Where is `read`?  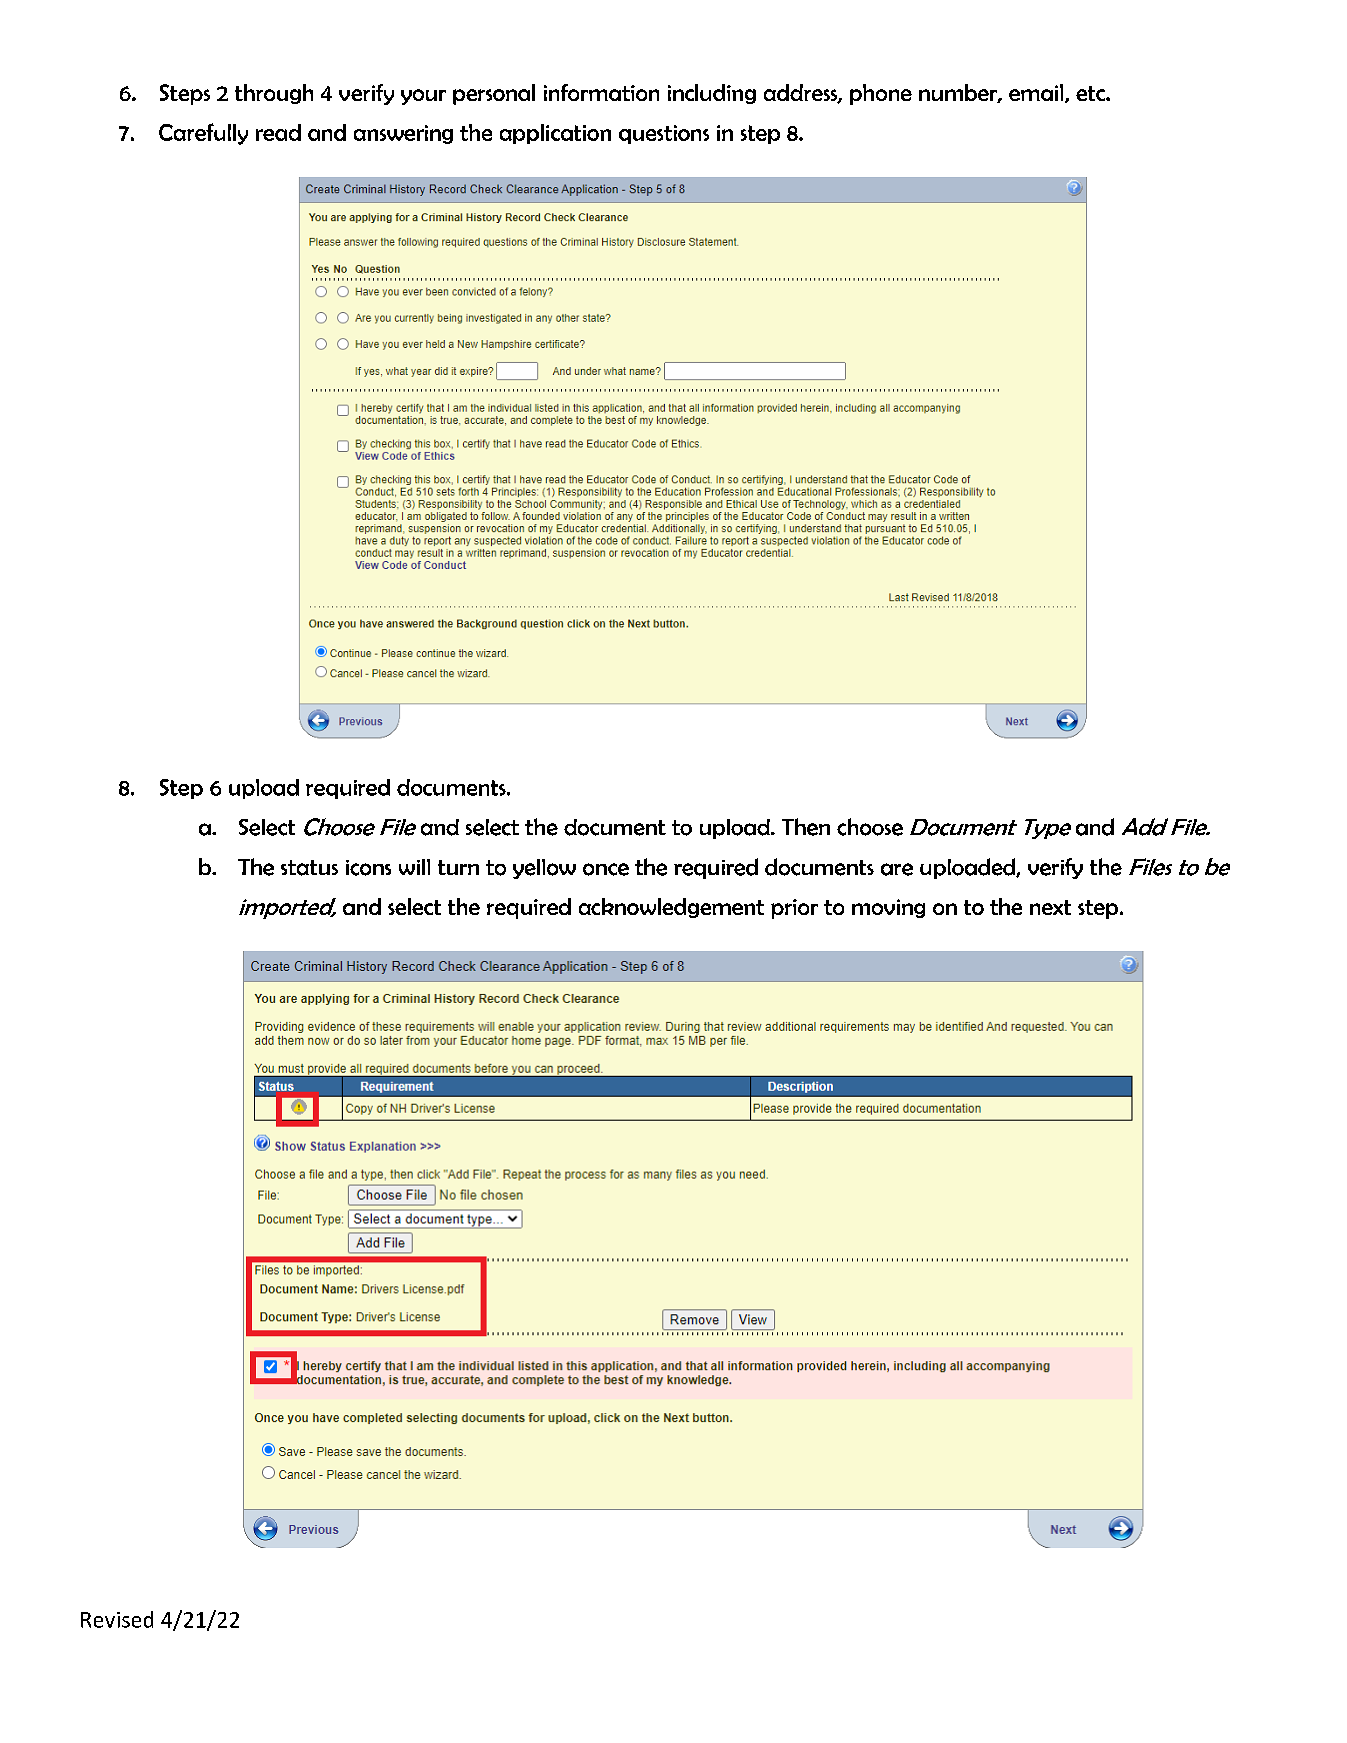
read is located at coordinates (278, 132).
